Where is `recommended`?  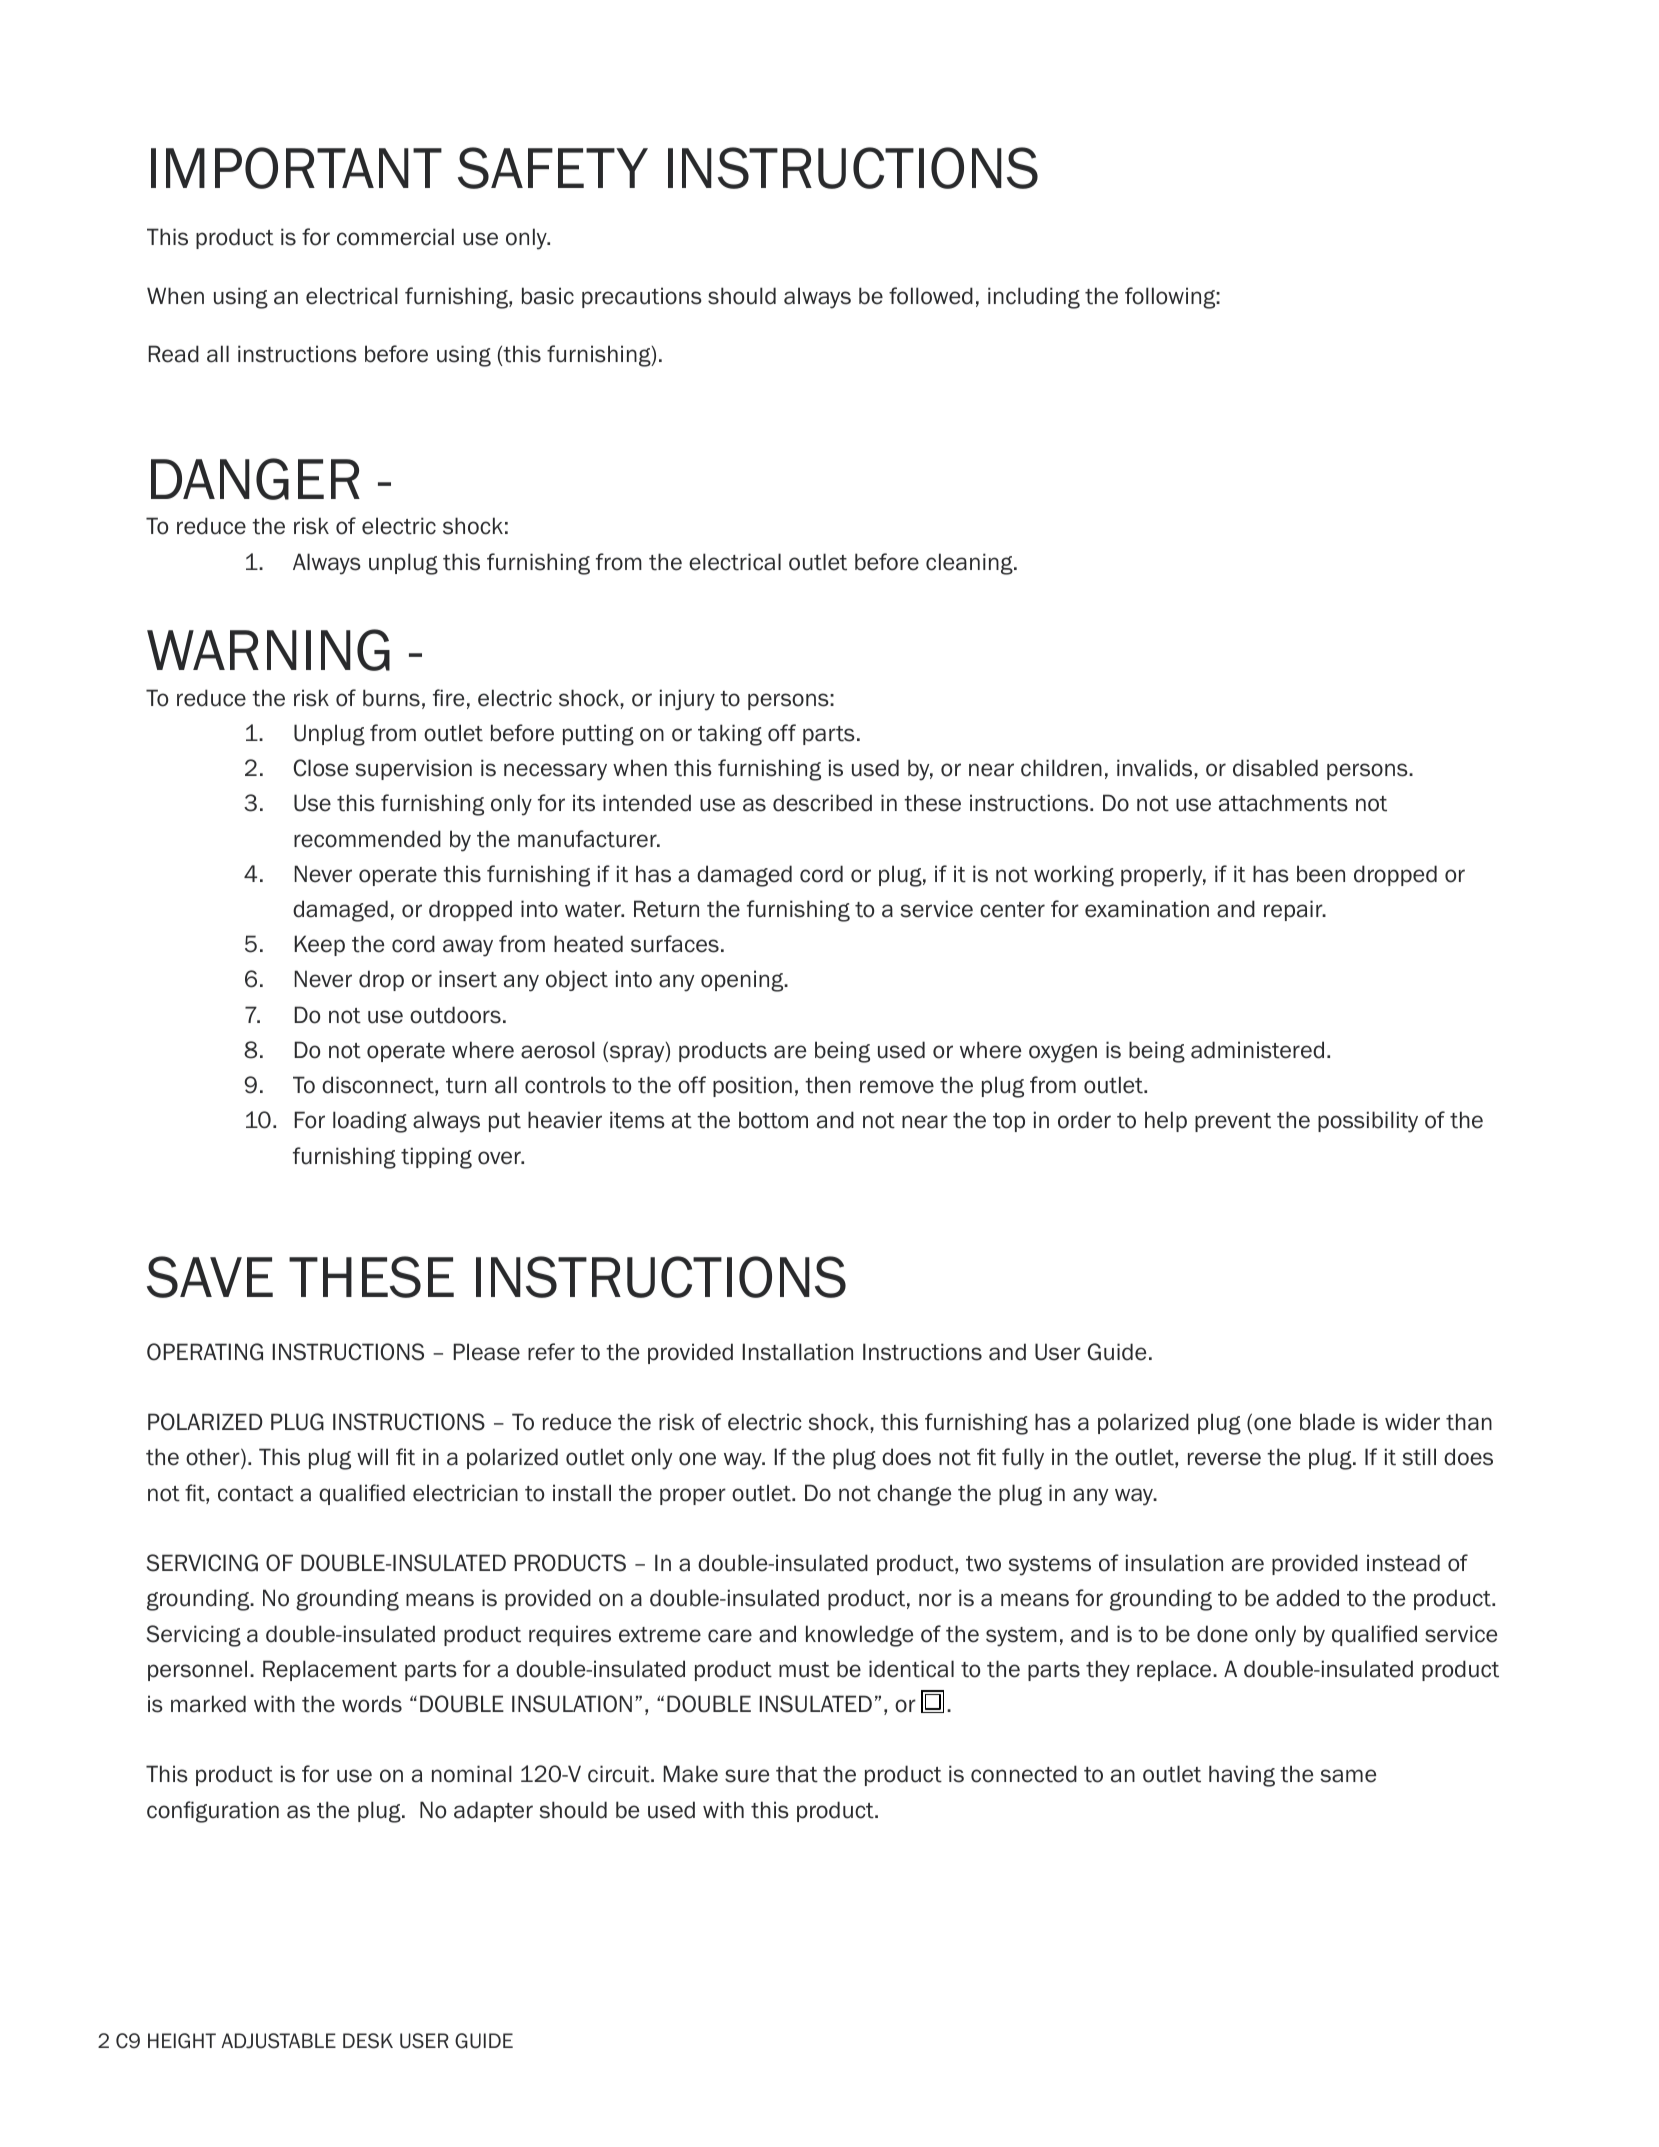
recommended is located at coordinates (367, 839).
